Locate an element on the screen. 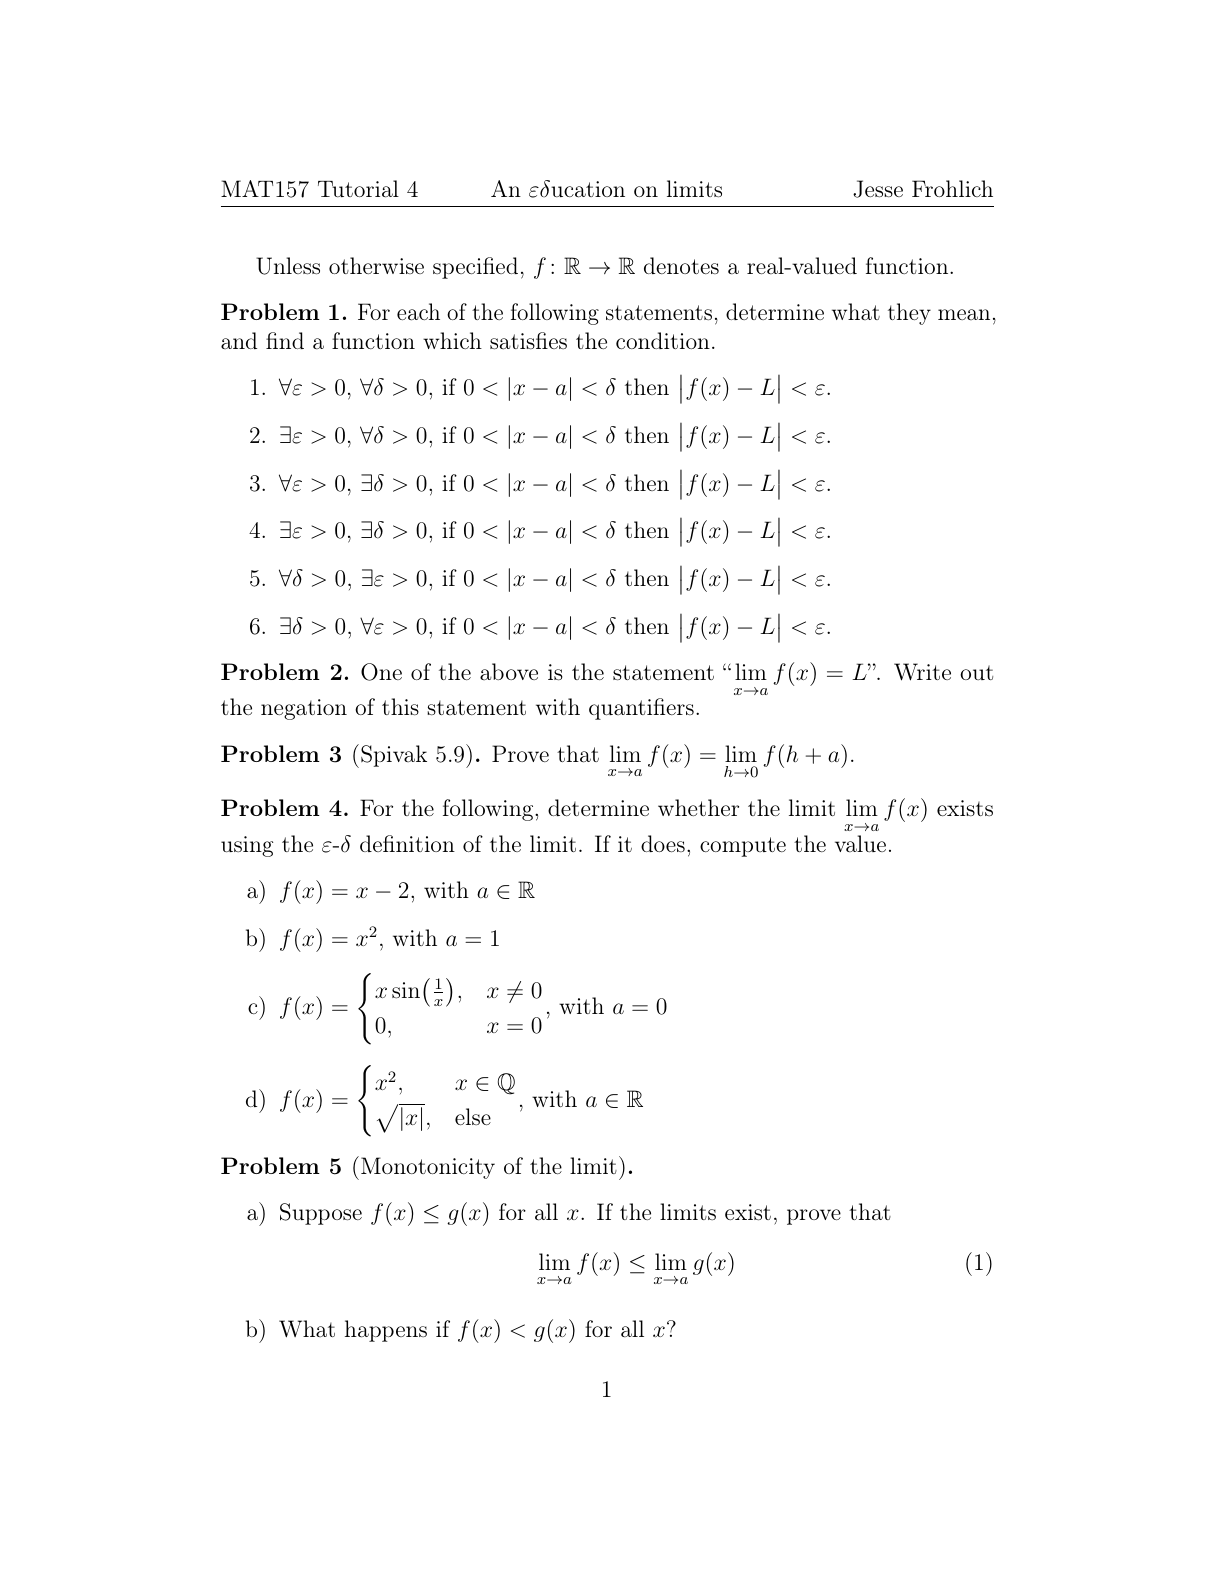 The width and height of the screenshot is (1218, 1576). happens is located at coordinates (386, 1331).
